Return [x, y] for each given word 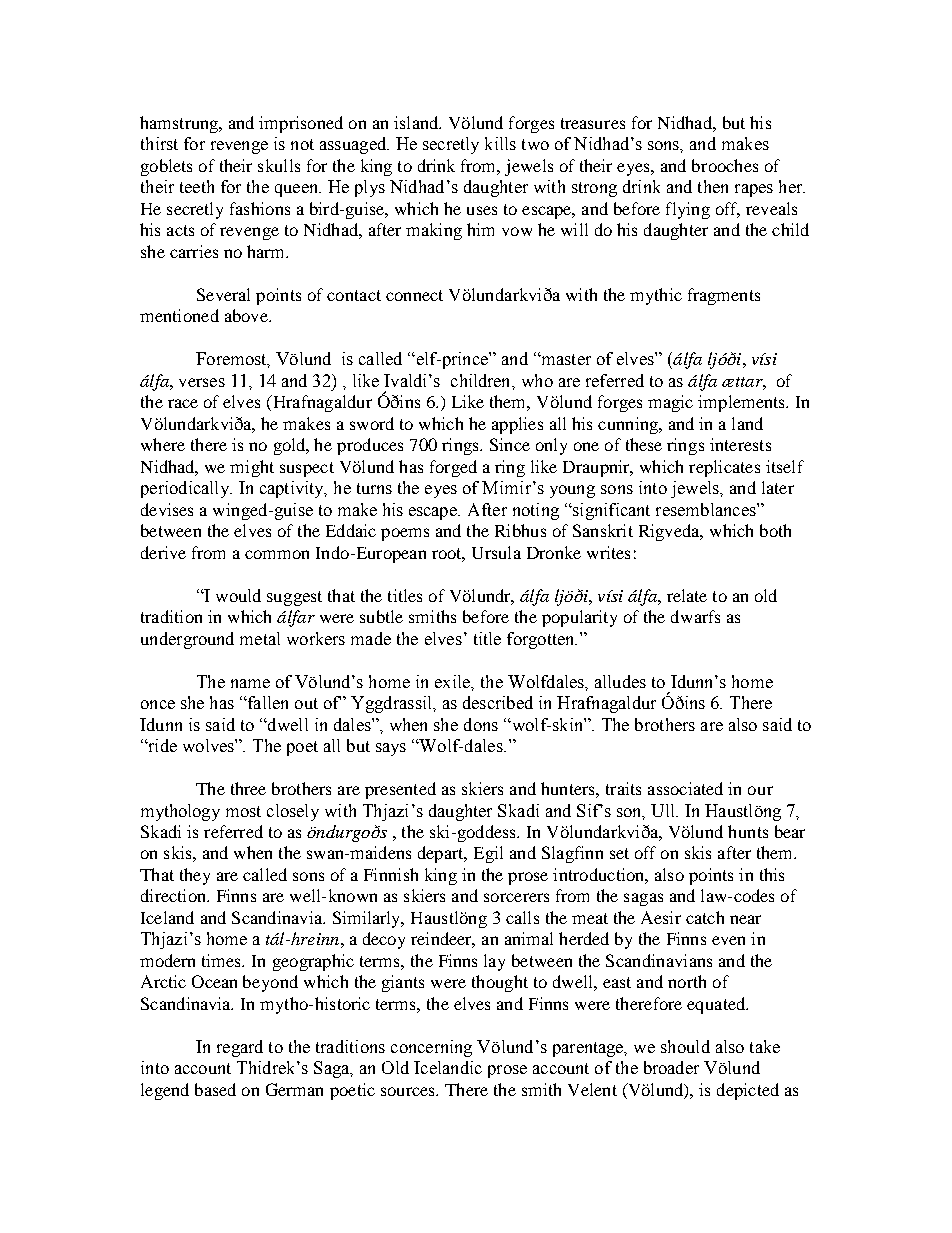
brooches [725, 165]
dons [481, 724]
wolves [209, 745]
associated [685, 788]
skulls [279, 165]
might [252, 468]
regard [240, 1048]
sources [409, 1091]
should [685, 1046]
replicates [724, 468]
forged [453, 468]
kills [500, 143]
